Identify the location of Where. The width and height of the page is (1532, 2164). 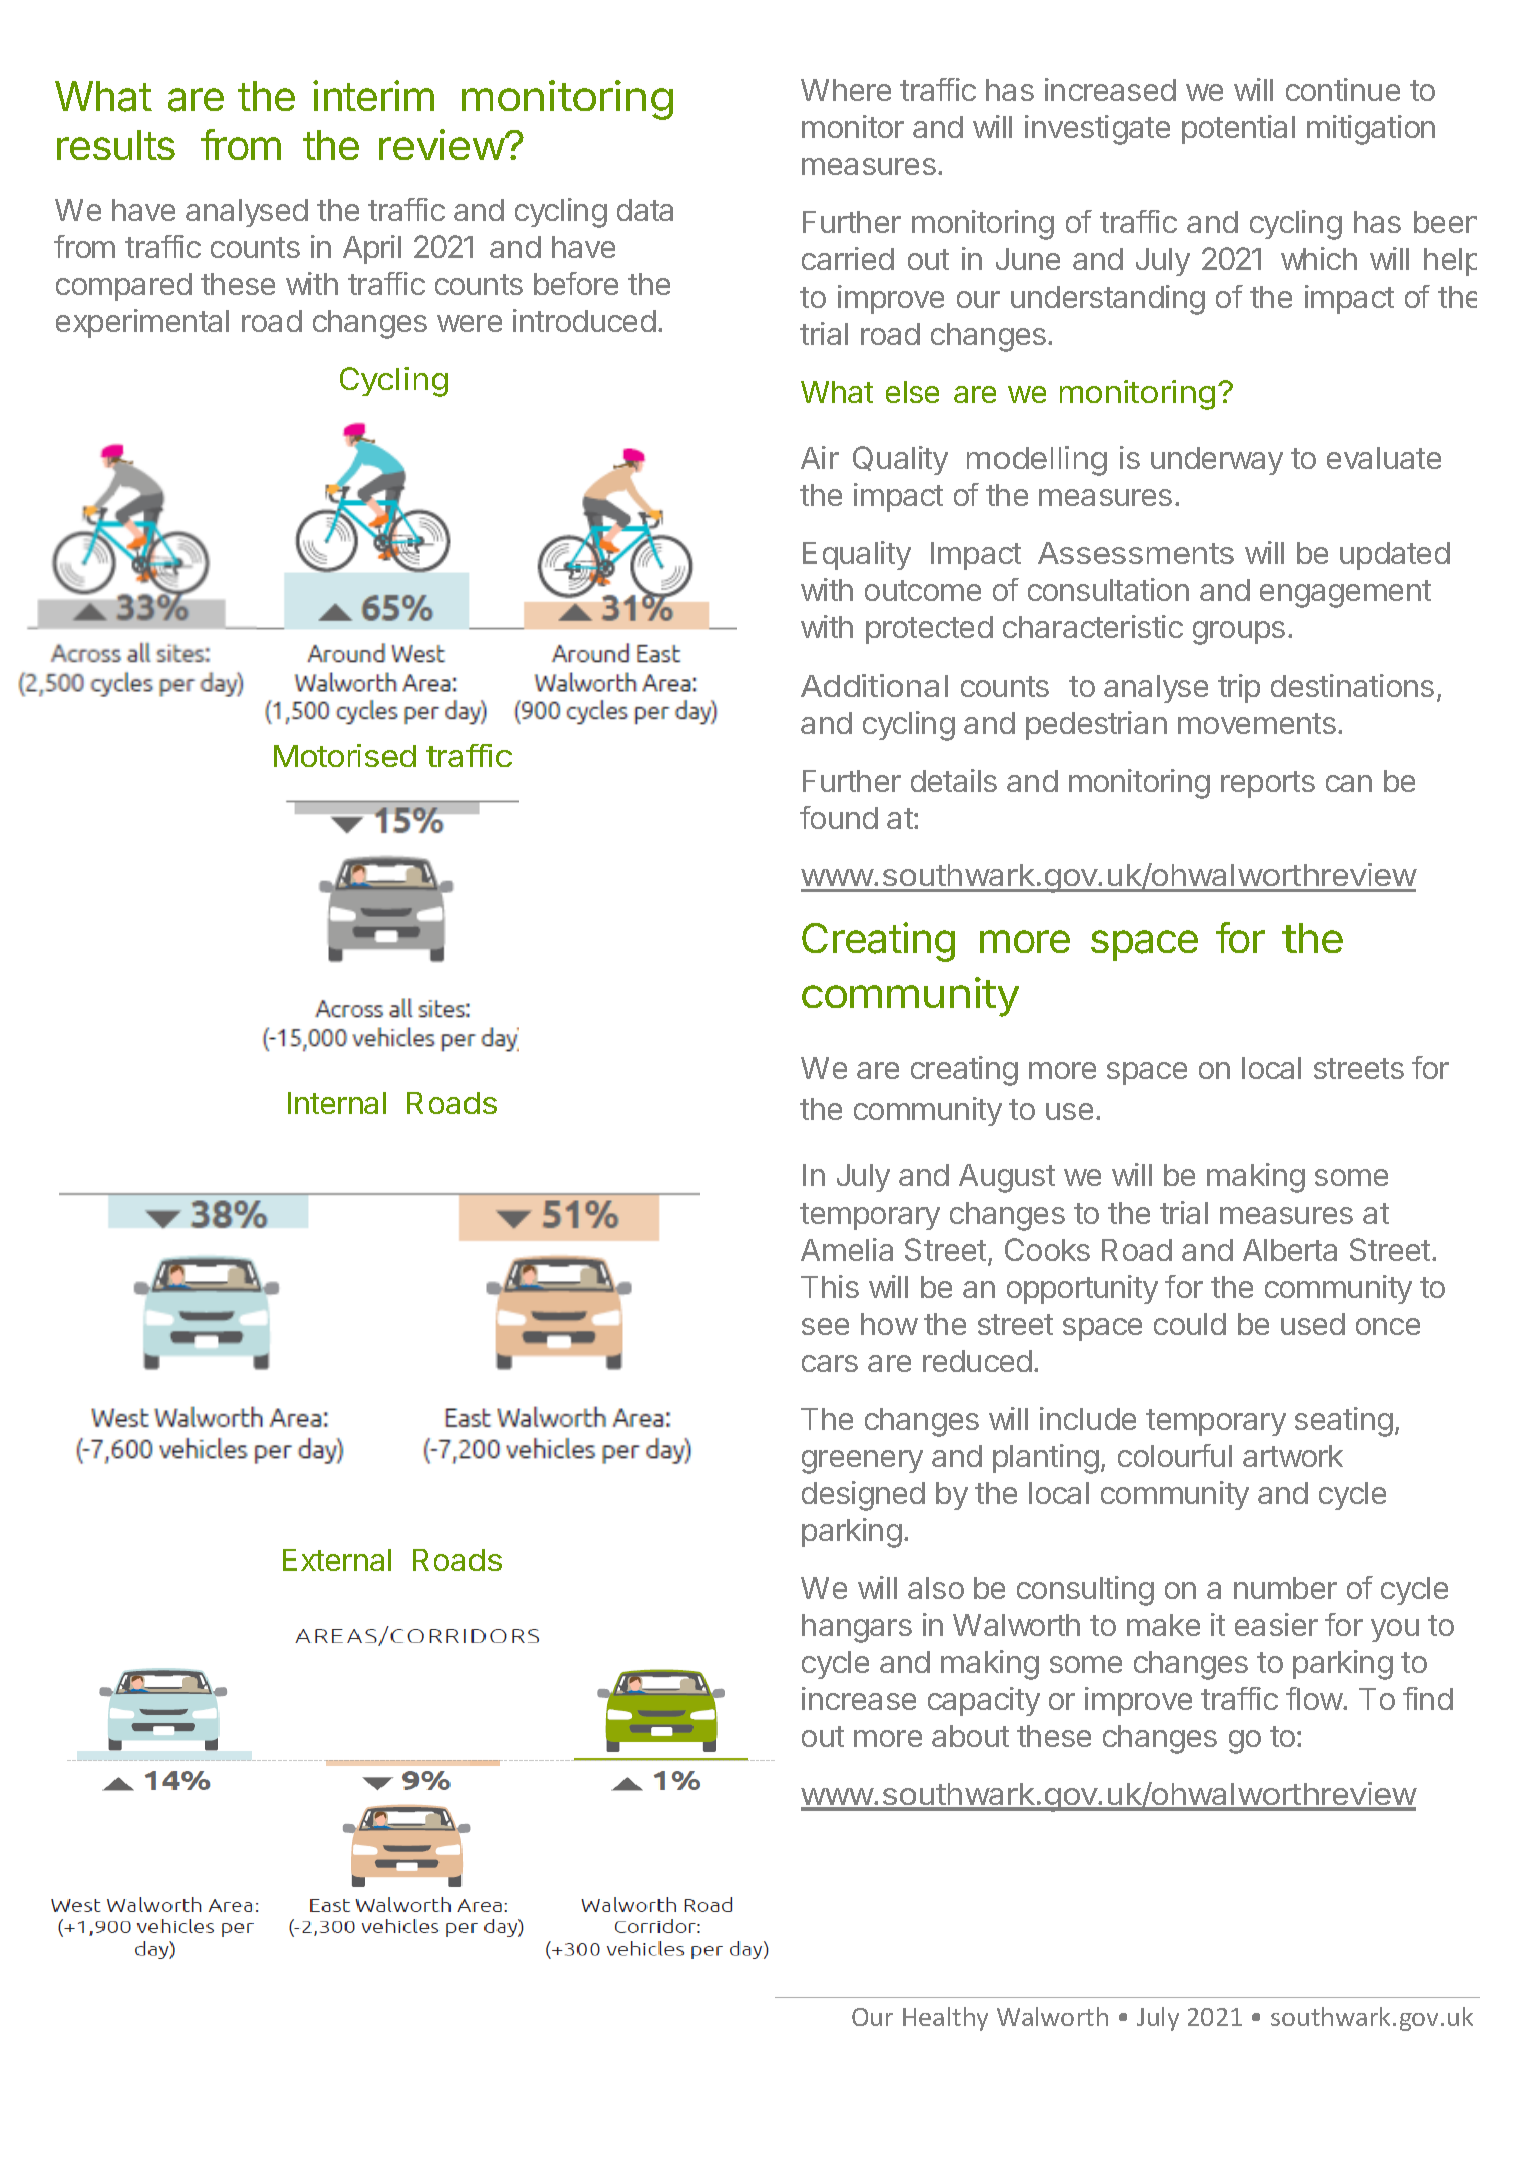
(846, 90).
